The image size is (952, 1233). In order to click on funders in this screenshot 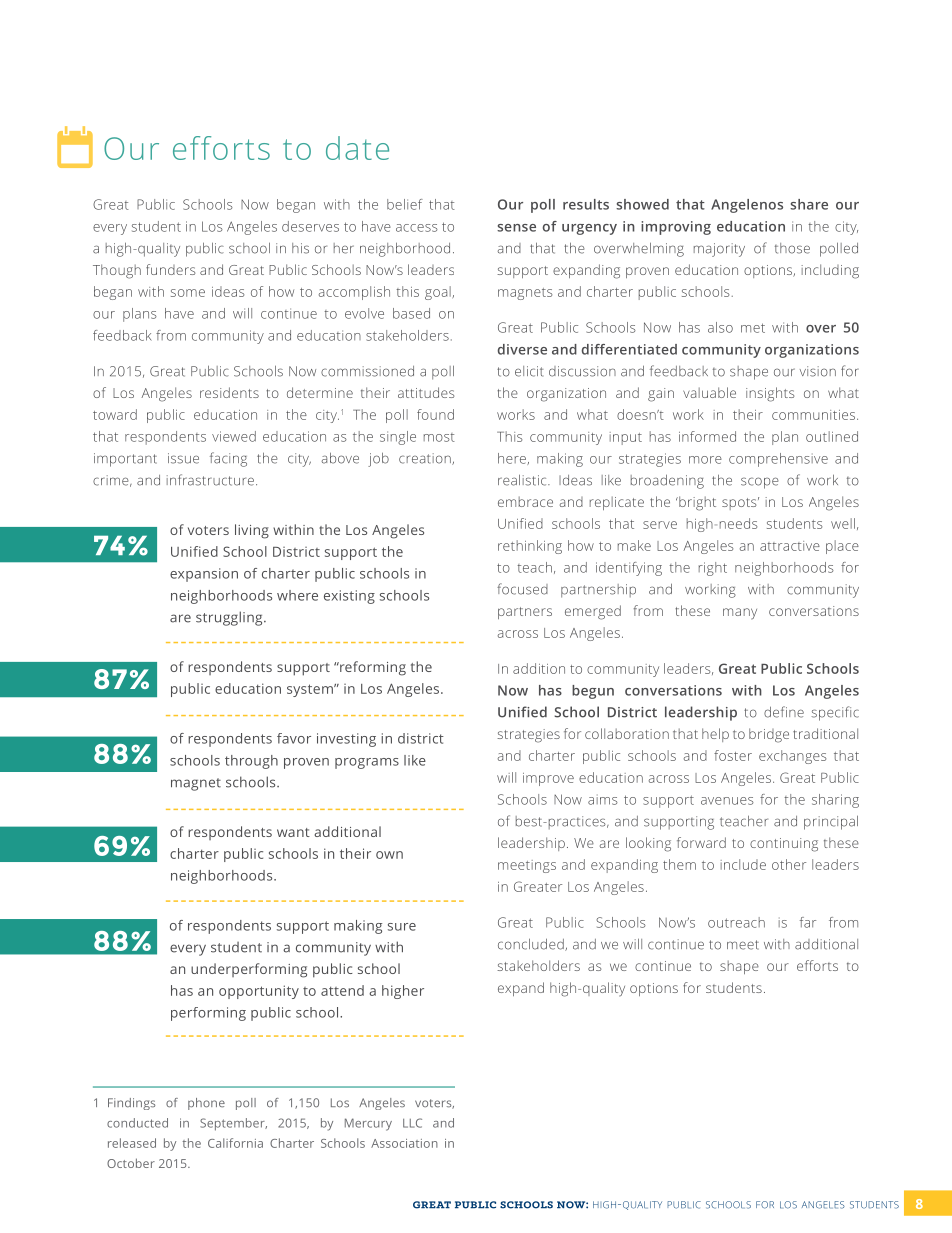, I will do `click(170, 269)`.
